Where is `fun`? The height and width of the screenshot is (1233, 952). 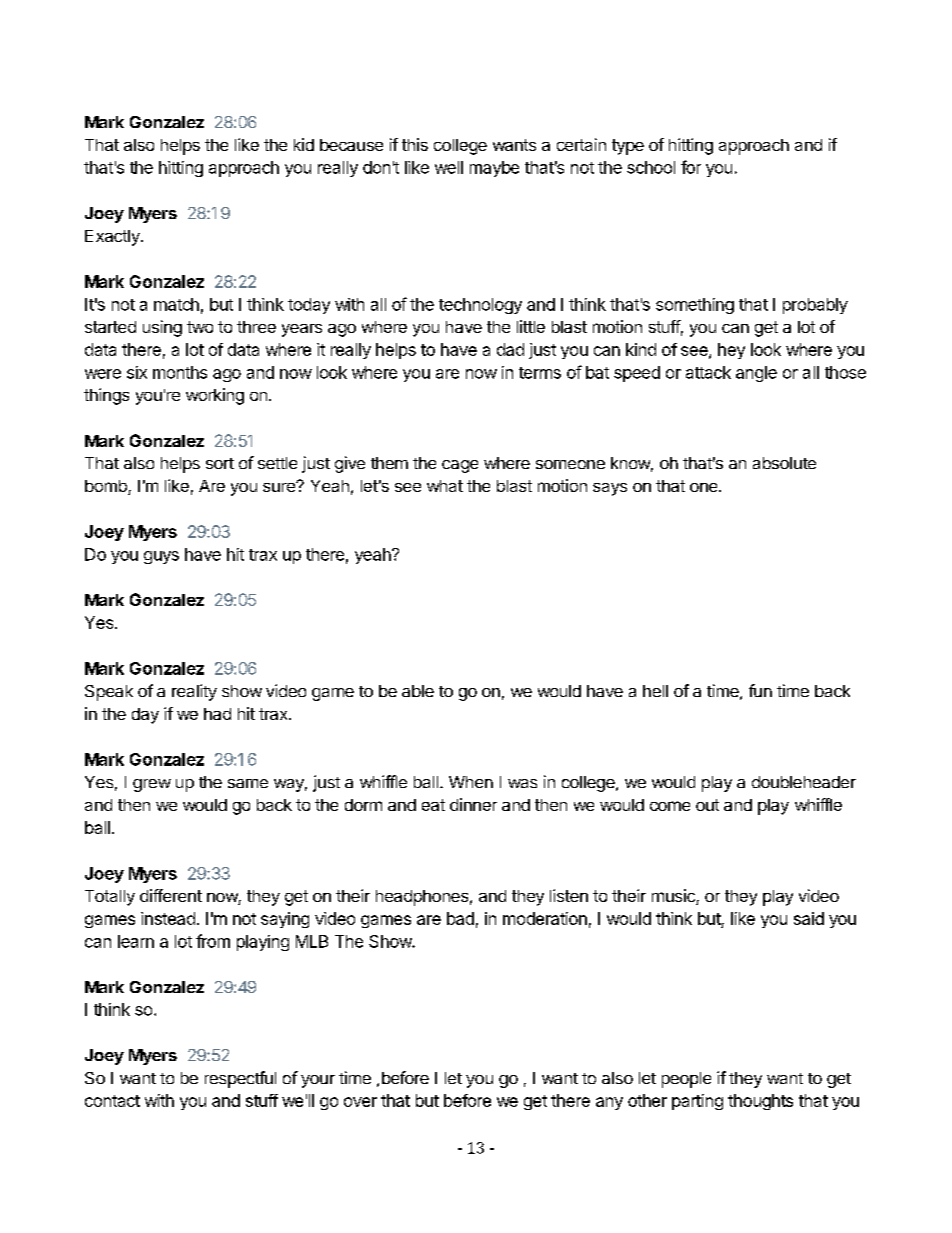
fun is located at coordinates (760, 690).
